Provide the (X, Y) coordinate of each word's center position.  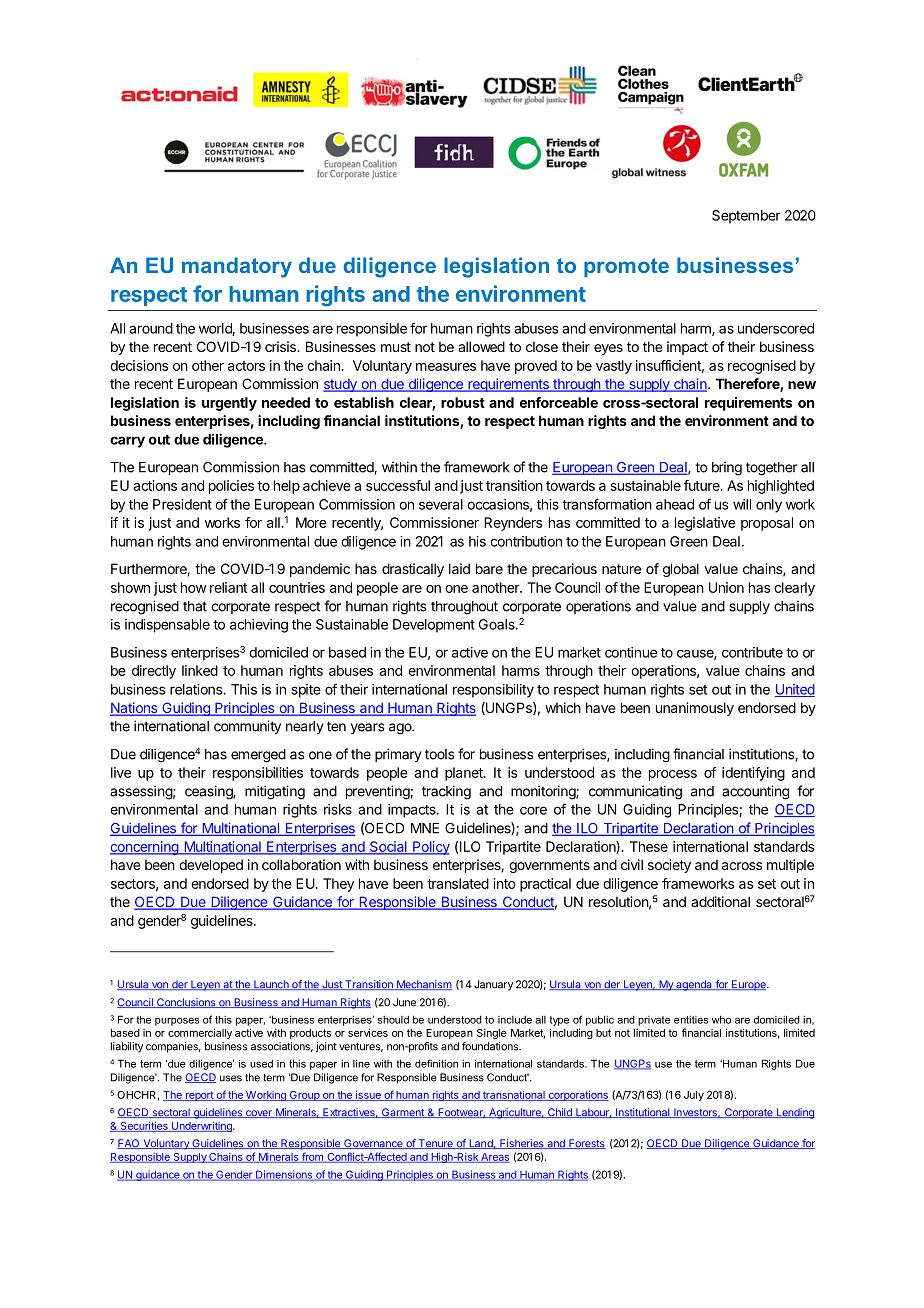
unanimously (695, 709)
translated (458, 883)
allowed (481, 346)
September (746, 217)
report (199, 1096)
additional (720, 901)
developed (211, 866)
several (441, 504)
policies (231, 487)
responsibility (493, 691)
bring (727, 469)
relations (197, 689)
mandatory (237, 267)
